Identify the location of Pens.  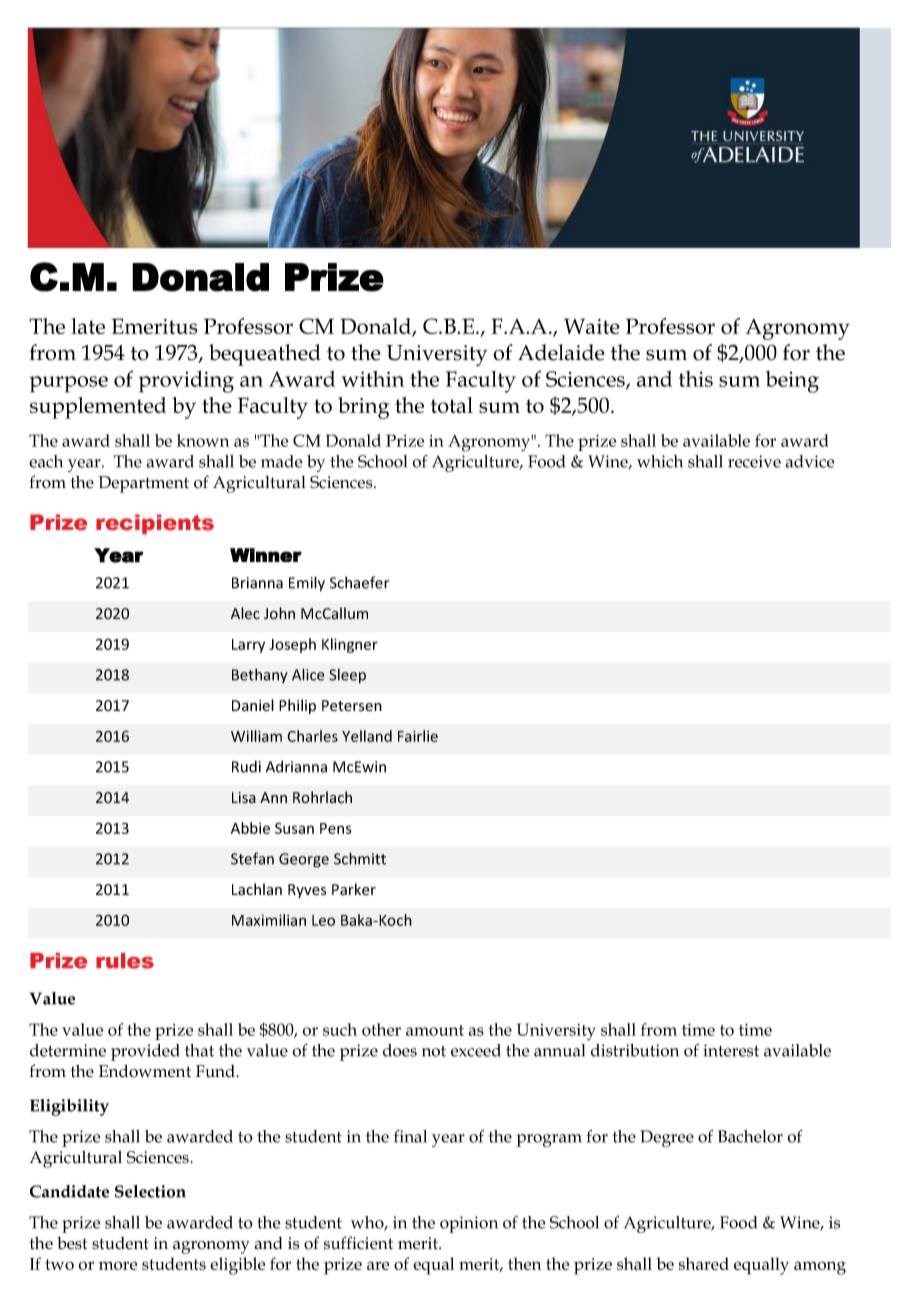
(336, 828).
